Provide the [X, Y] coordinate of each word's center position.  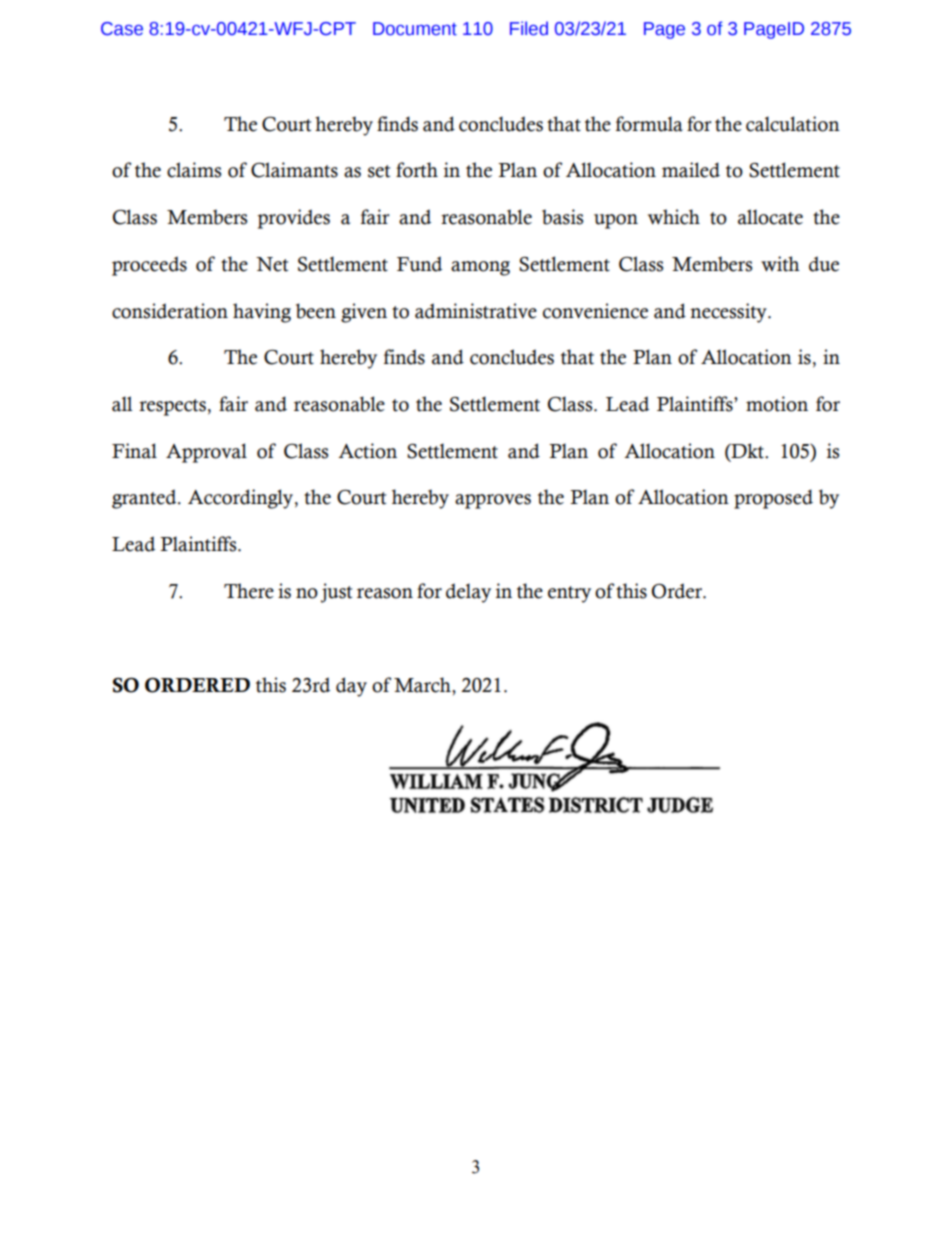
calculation [793, 124]
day [351, 687]
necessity [729, 313]
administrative [476, 311]
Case [122, 29]
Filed [529, 28]
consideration [170, 311]
